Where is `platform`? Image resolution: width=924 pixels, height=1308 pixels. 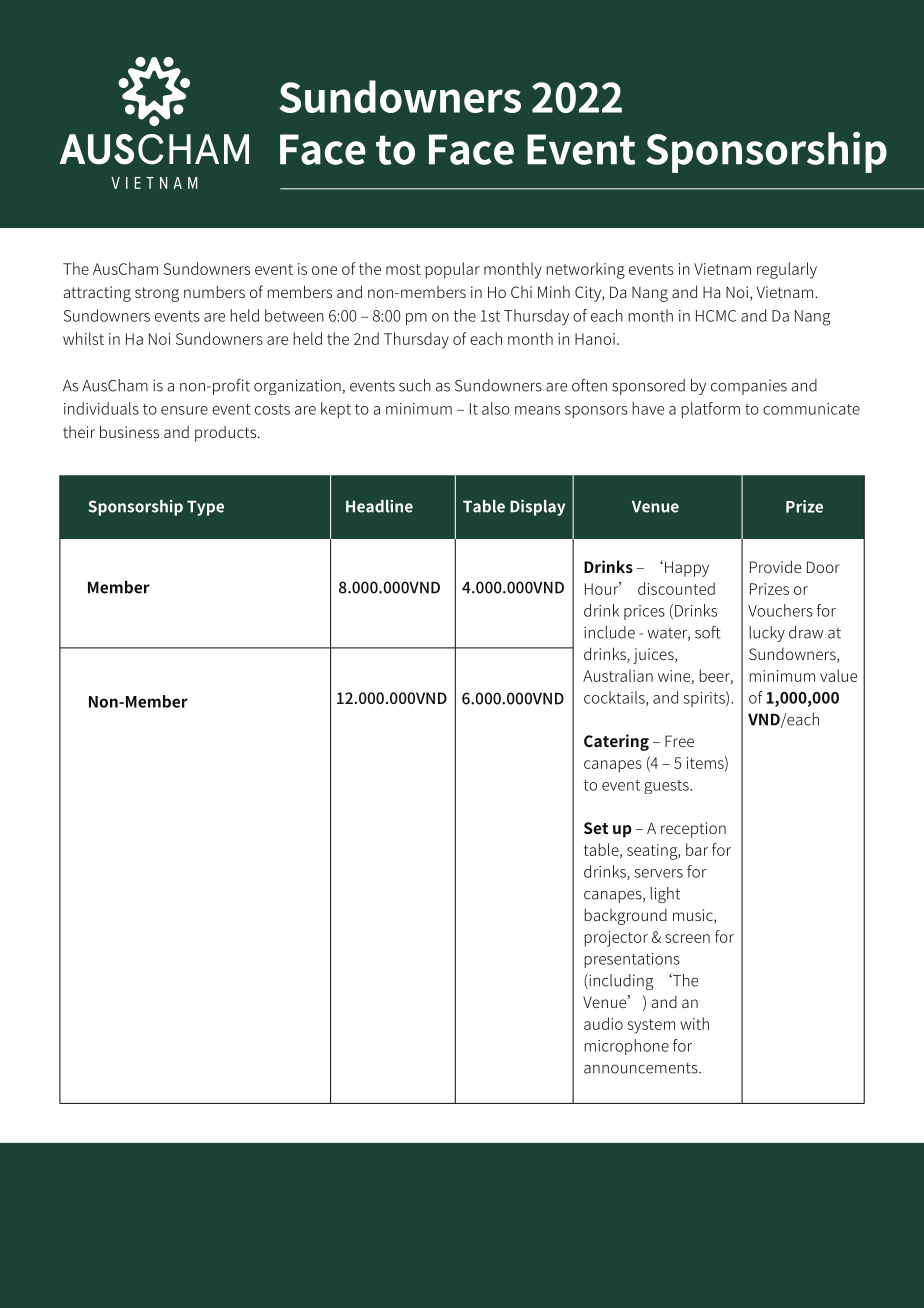
platform is located at coordinates (711, 410).
